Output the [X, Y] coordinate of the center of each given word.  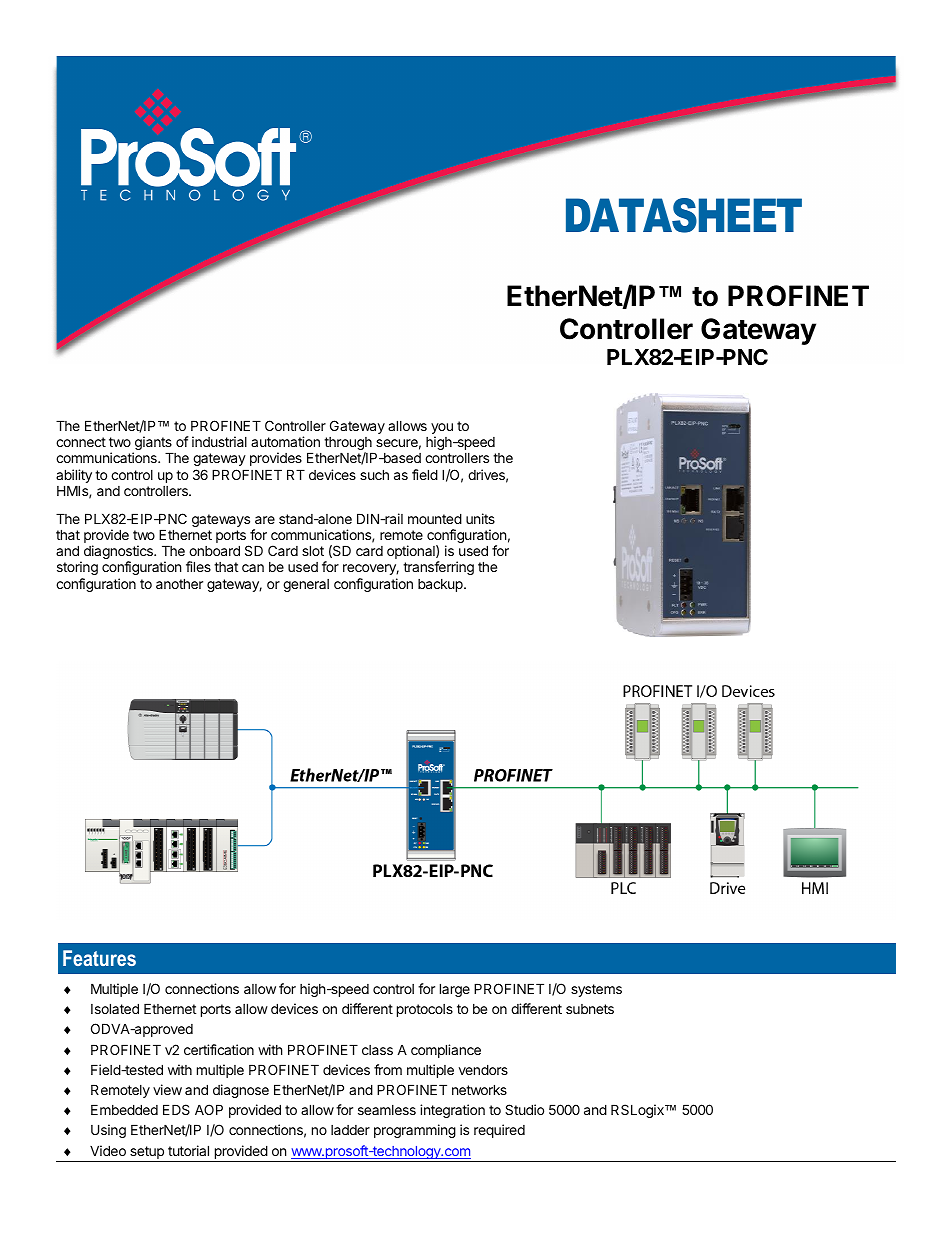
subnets [590, 1009]
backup [441, 585]
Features [99, 958]
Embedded [124, 1109]
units [480, 518]
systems [596, 990]
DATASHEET [684, 215]
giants [153, 444]
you [442, 430]
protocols [425, 1010]
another [179, 583]
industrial [219, 441]
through [348, 445]
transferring [438, 568]
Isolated [115, 1008]
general [306, 585]
